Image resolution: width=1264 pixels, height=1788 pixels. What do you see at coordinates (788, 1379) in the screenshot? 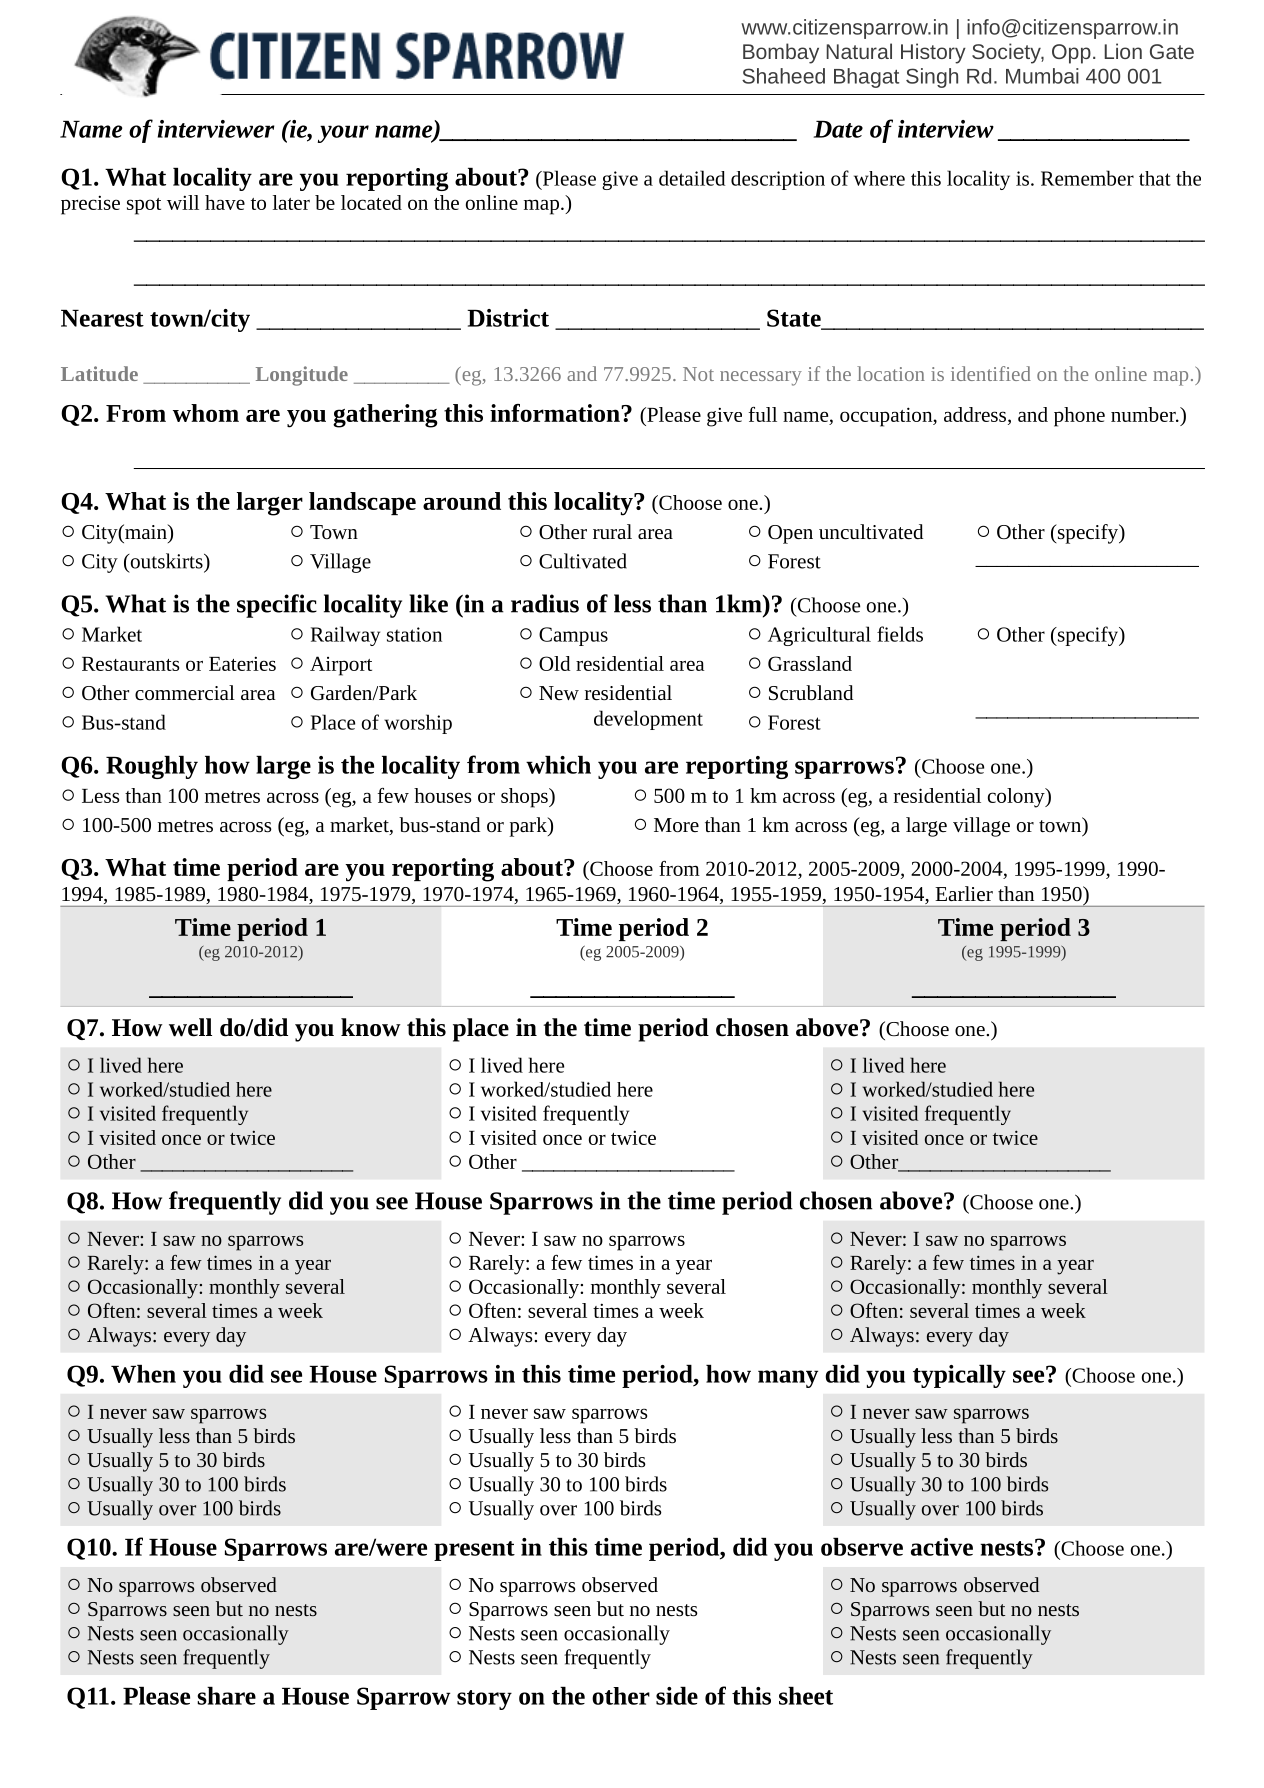
I see `many` at bounding box center [788, 1379].
